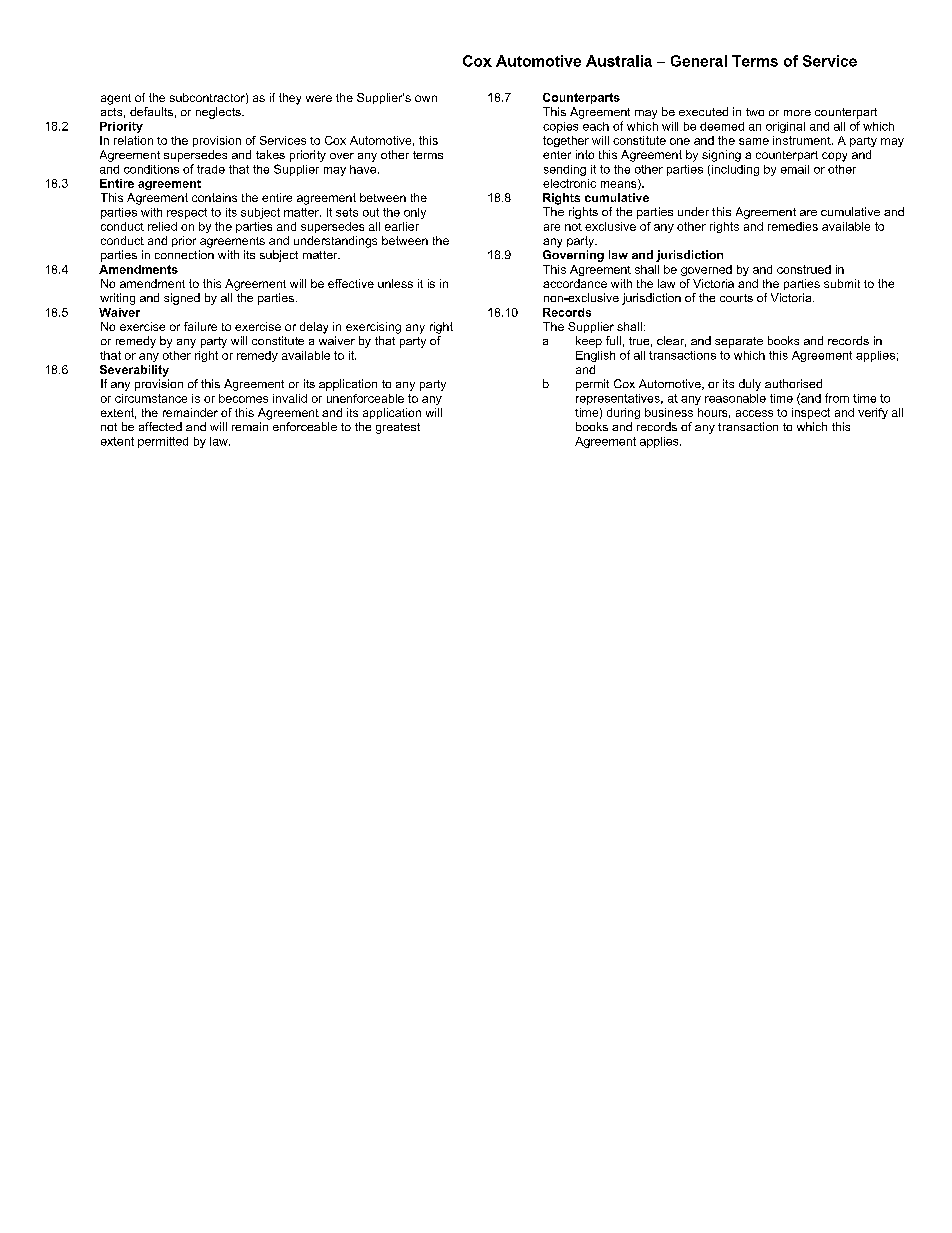 Image resolution: width=952 pixels, height=1233 pixels. What do you see at coordinates (398, 428) in the screenshot?
I see `greatest` at bounding box center [398, 428].
